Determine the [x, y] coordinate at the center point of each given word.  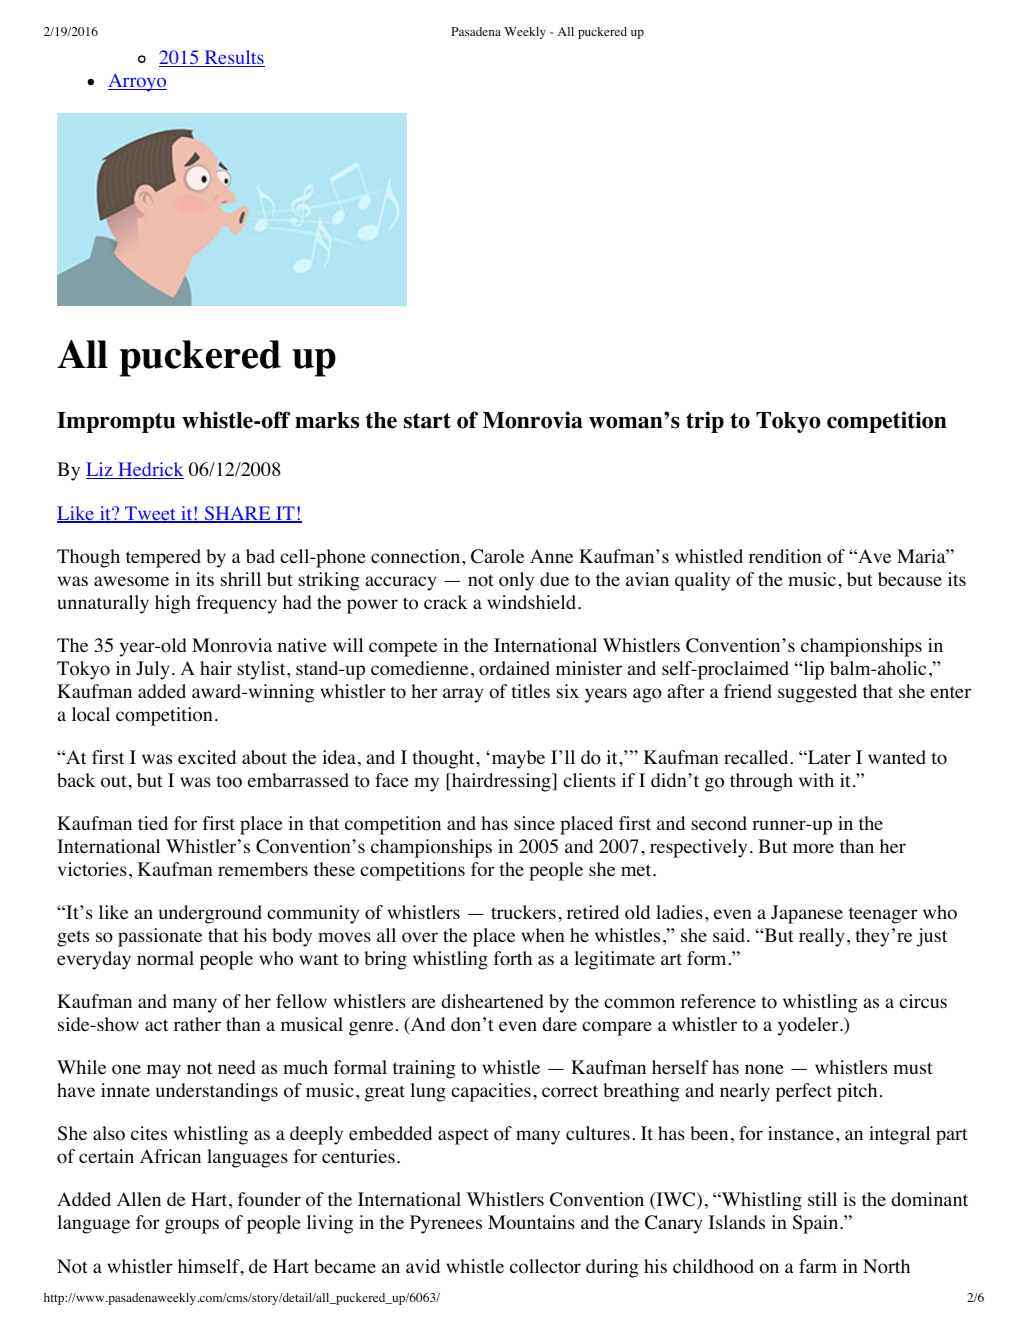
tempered [163, 558]
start [427, 421]
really [822, 937]
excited [207, 757]
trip [705, 422]
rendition [785, 556]
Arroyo [137, 82]
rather [197, 1024]
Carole [497, 556]
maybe [517, 759]
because [910, 579]
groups [192, 1226]
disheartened [492, 1001]
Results [233, 58]
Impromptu [116, 422]
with [816, 780]
